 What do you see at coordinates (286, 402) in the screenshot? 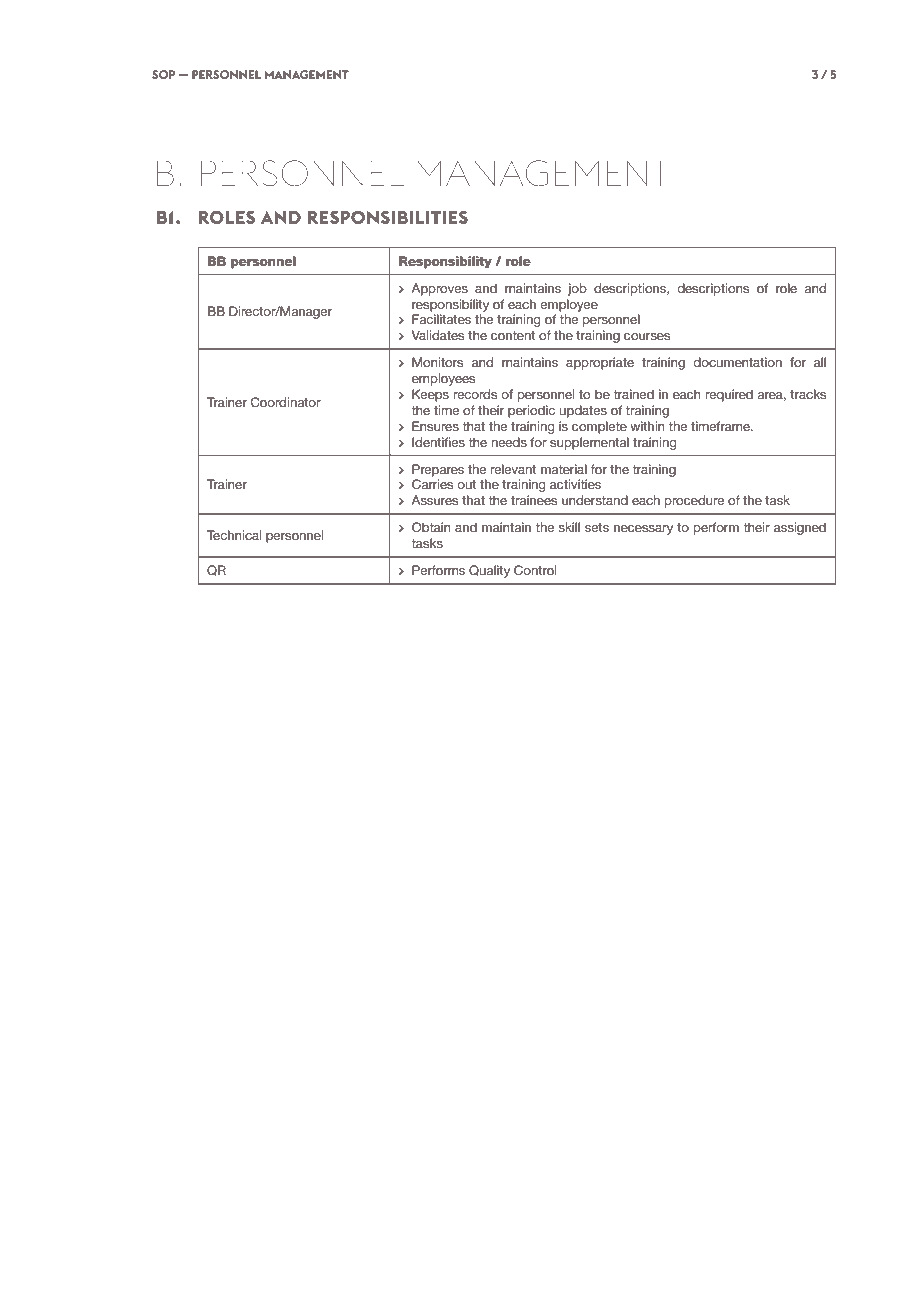
I see `Coordinator` at bounding box center [286, 402].
